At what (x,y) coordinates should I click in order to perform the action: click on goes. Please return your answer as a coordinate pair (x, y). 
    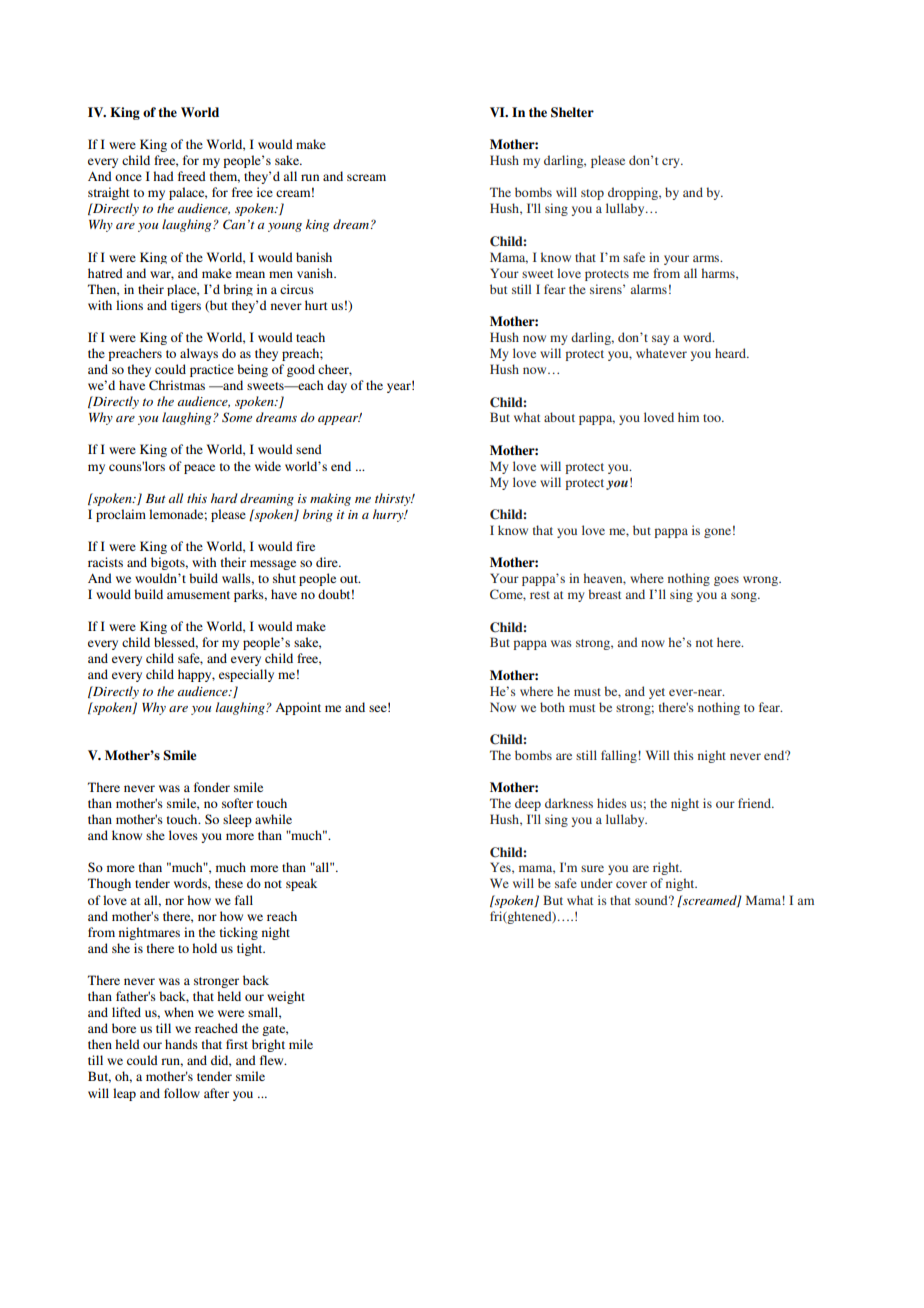
    Looking at the image, I should click on (726, 581).
